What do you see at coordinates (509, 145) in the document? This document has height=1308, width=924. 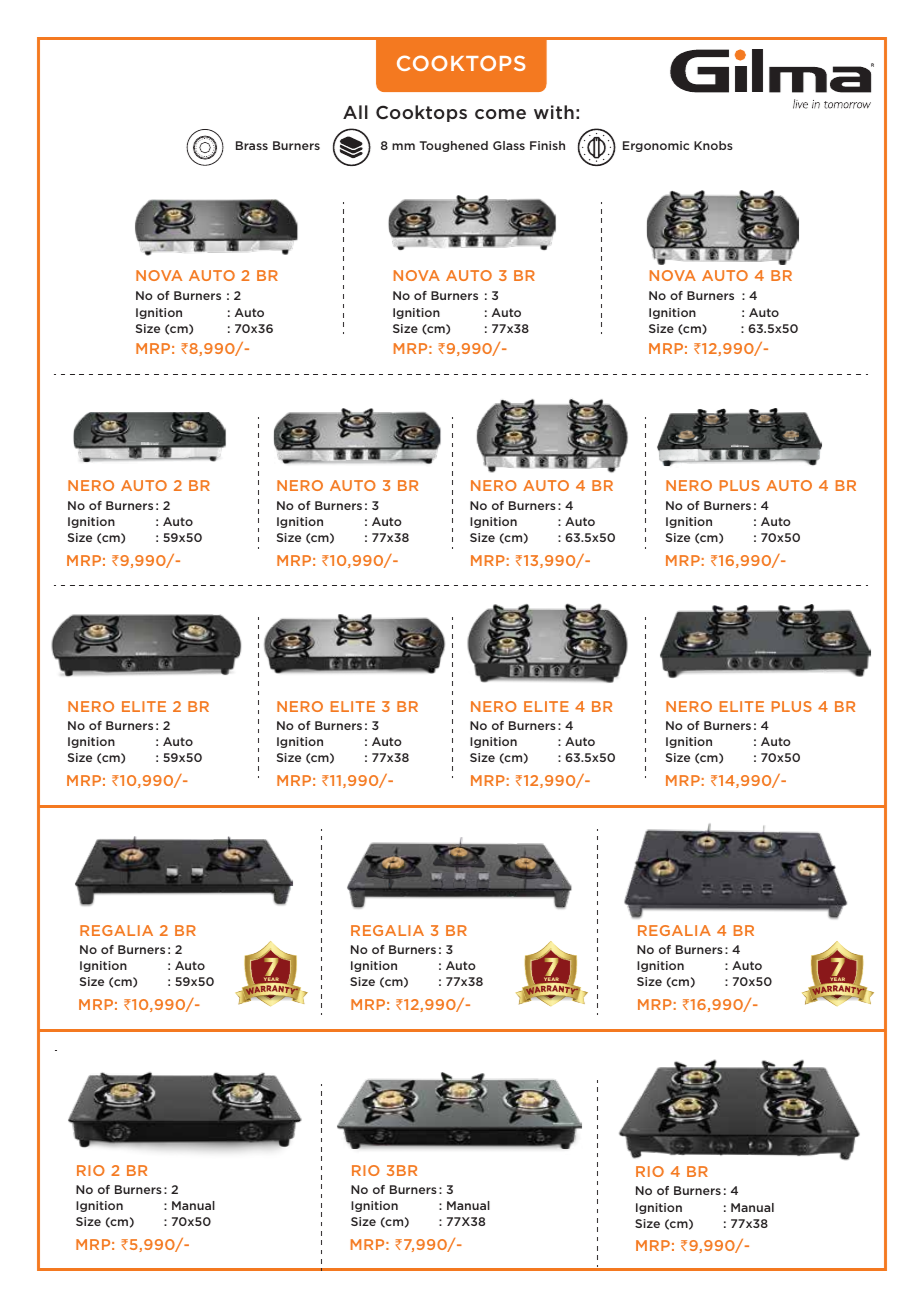 I see `Glass` at bounding box center [509, 145].
